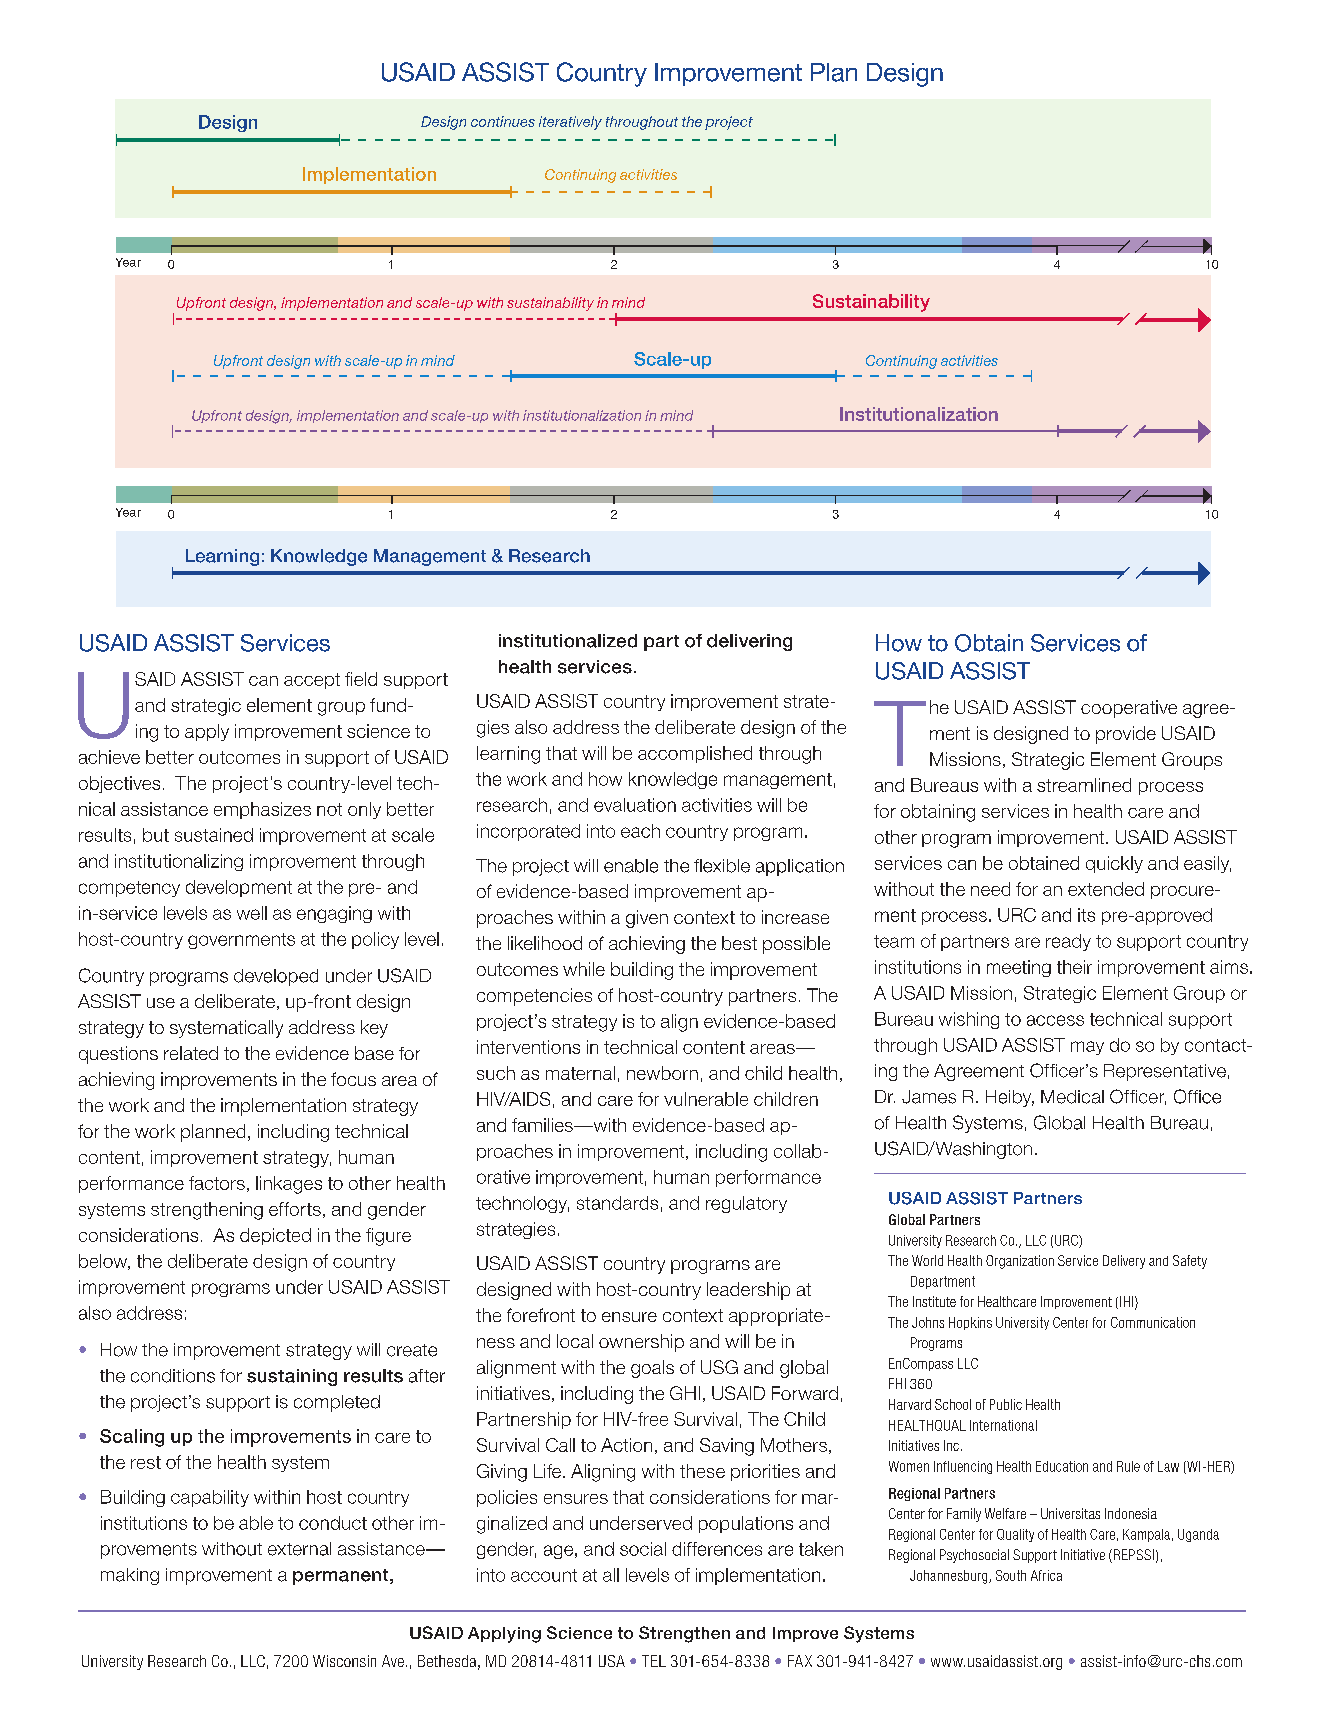  What do you see at coordinates (503, 121) in the document?
I see `continues` at bounding box center [503, 121].
